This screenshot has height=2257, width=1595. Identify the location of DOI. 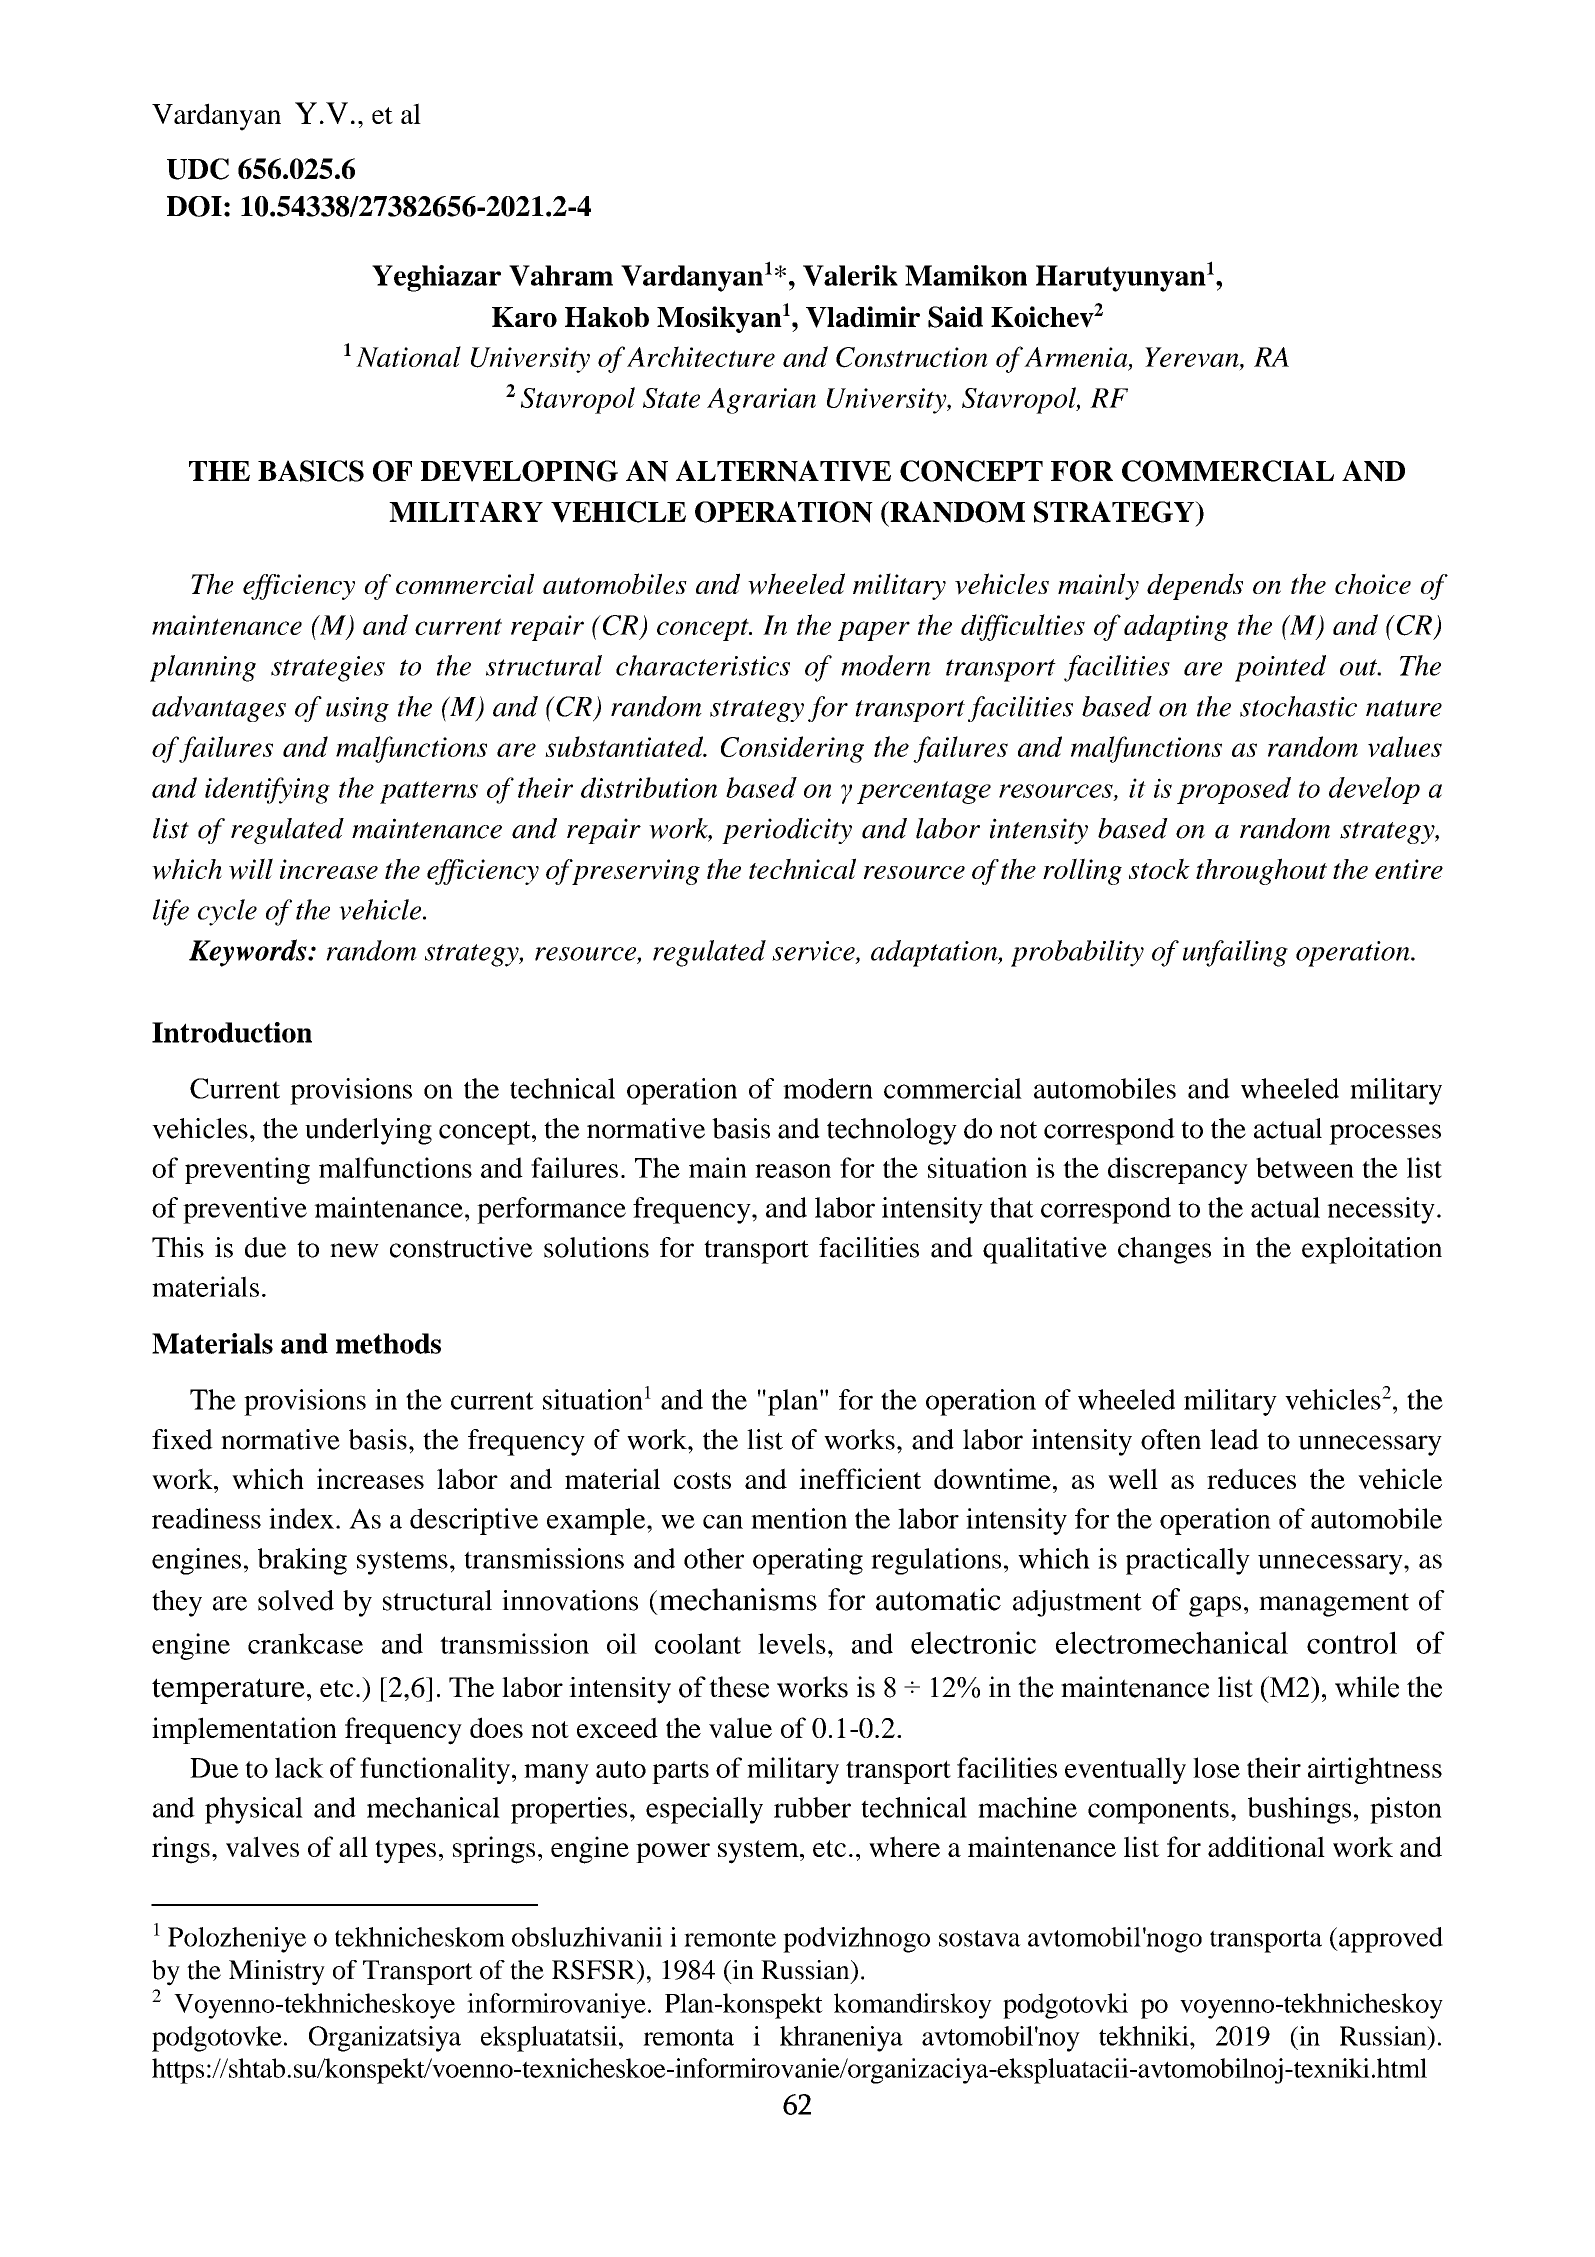
(194, 206).
